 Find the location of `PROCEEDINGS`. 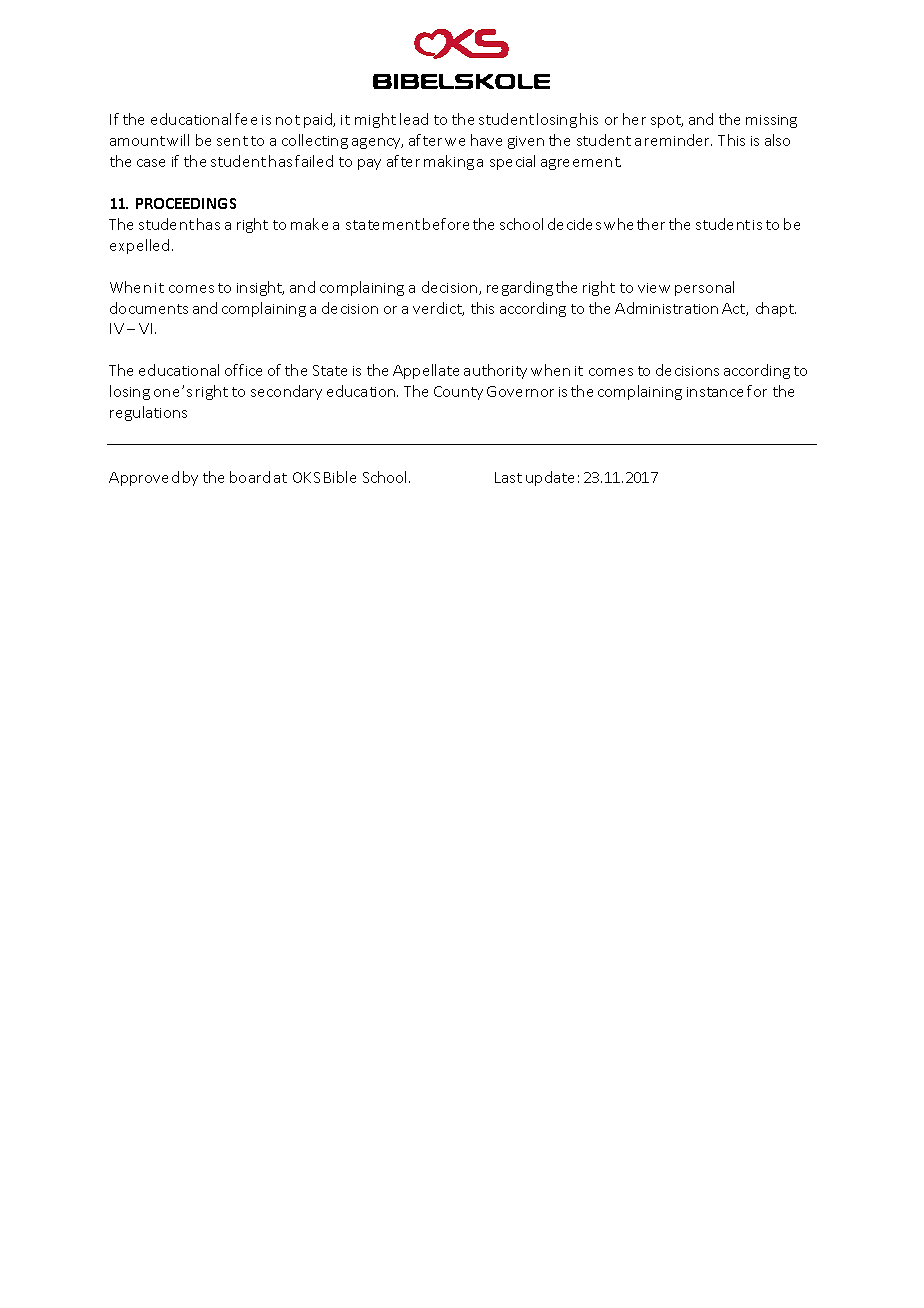

PROCEEDINGS is located at coordinates (186, 203).
